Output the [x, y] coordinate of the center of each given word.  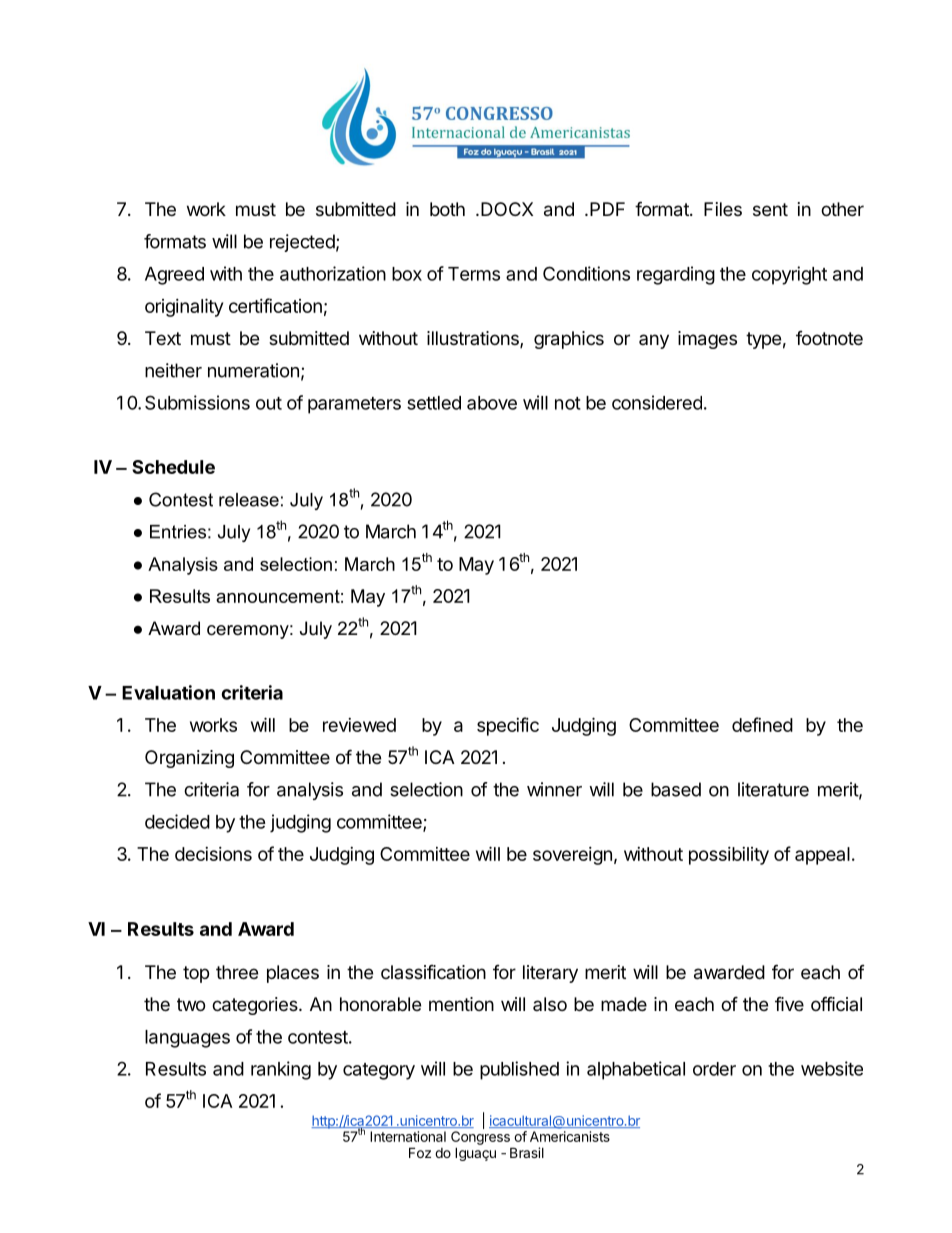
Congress [480, 1138]
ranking [281, 1070]
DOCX [507, 209]
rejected [302, 243]
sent [770, 209]
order [714, 1069]
